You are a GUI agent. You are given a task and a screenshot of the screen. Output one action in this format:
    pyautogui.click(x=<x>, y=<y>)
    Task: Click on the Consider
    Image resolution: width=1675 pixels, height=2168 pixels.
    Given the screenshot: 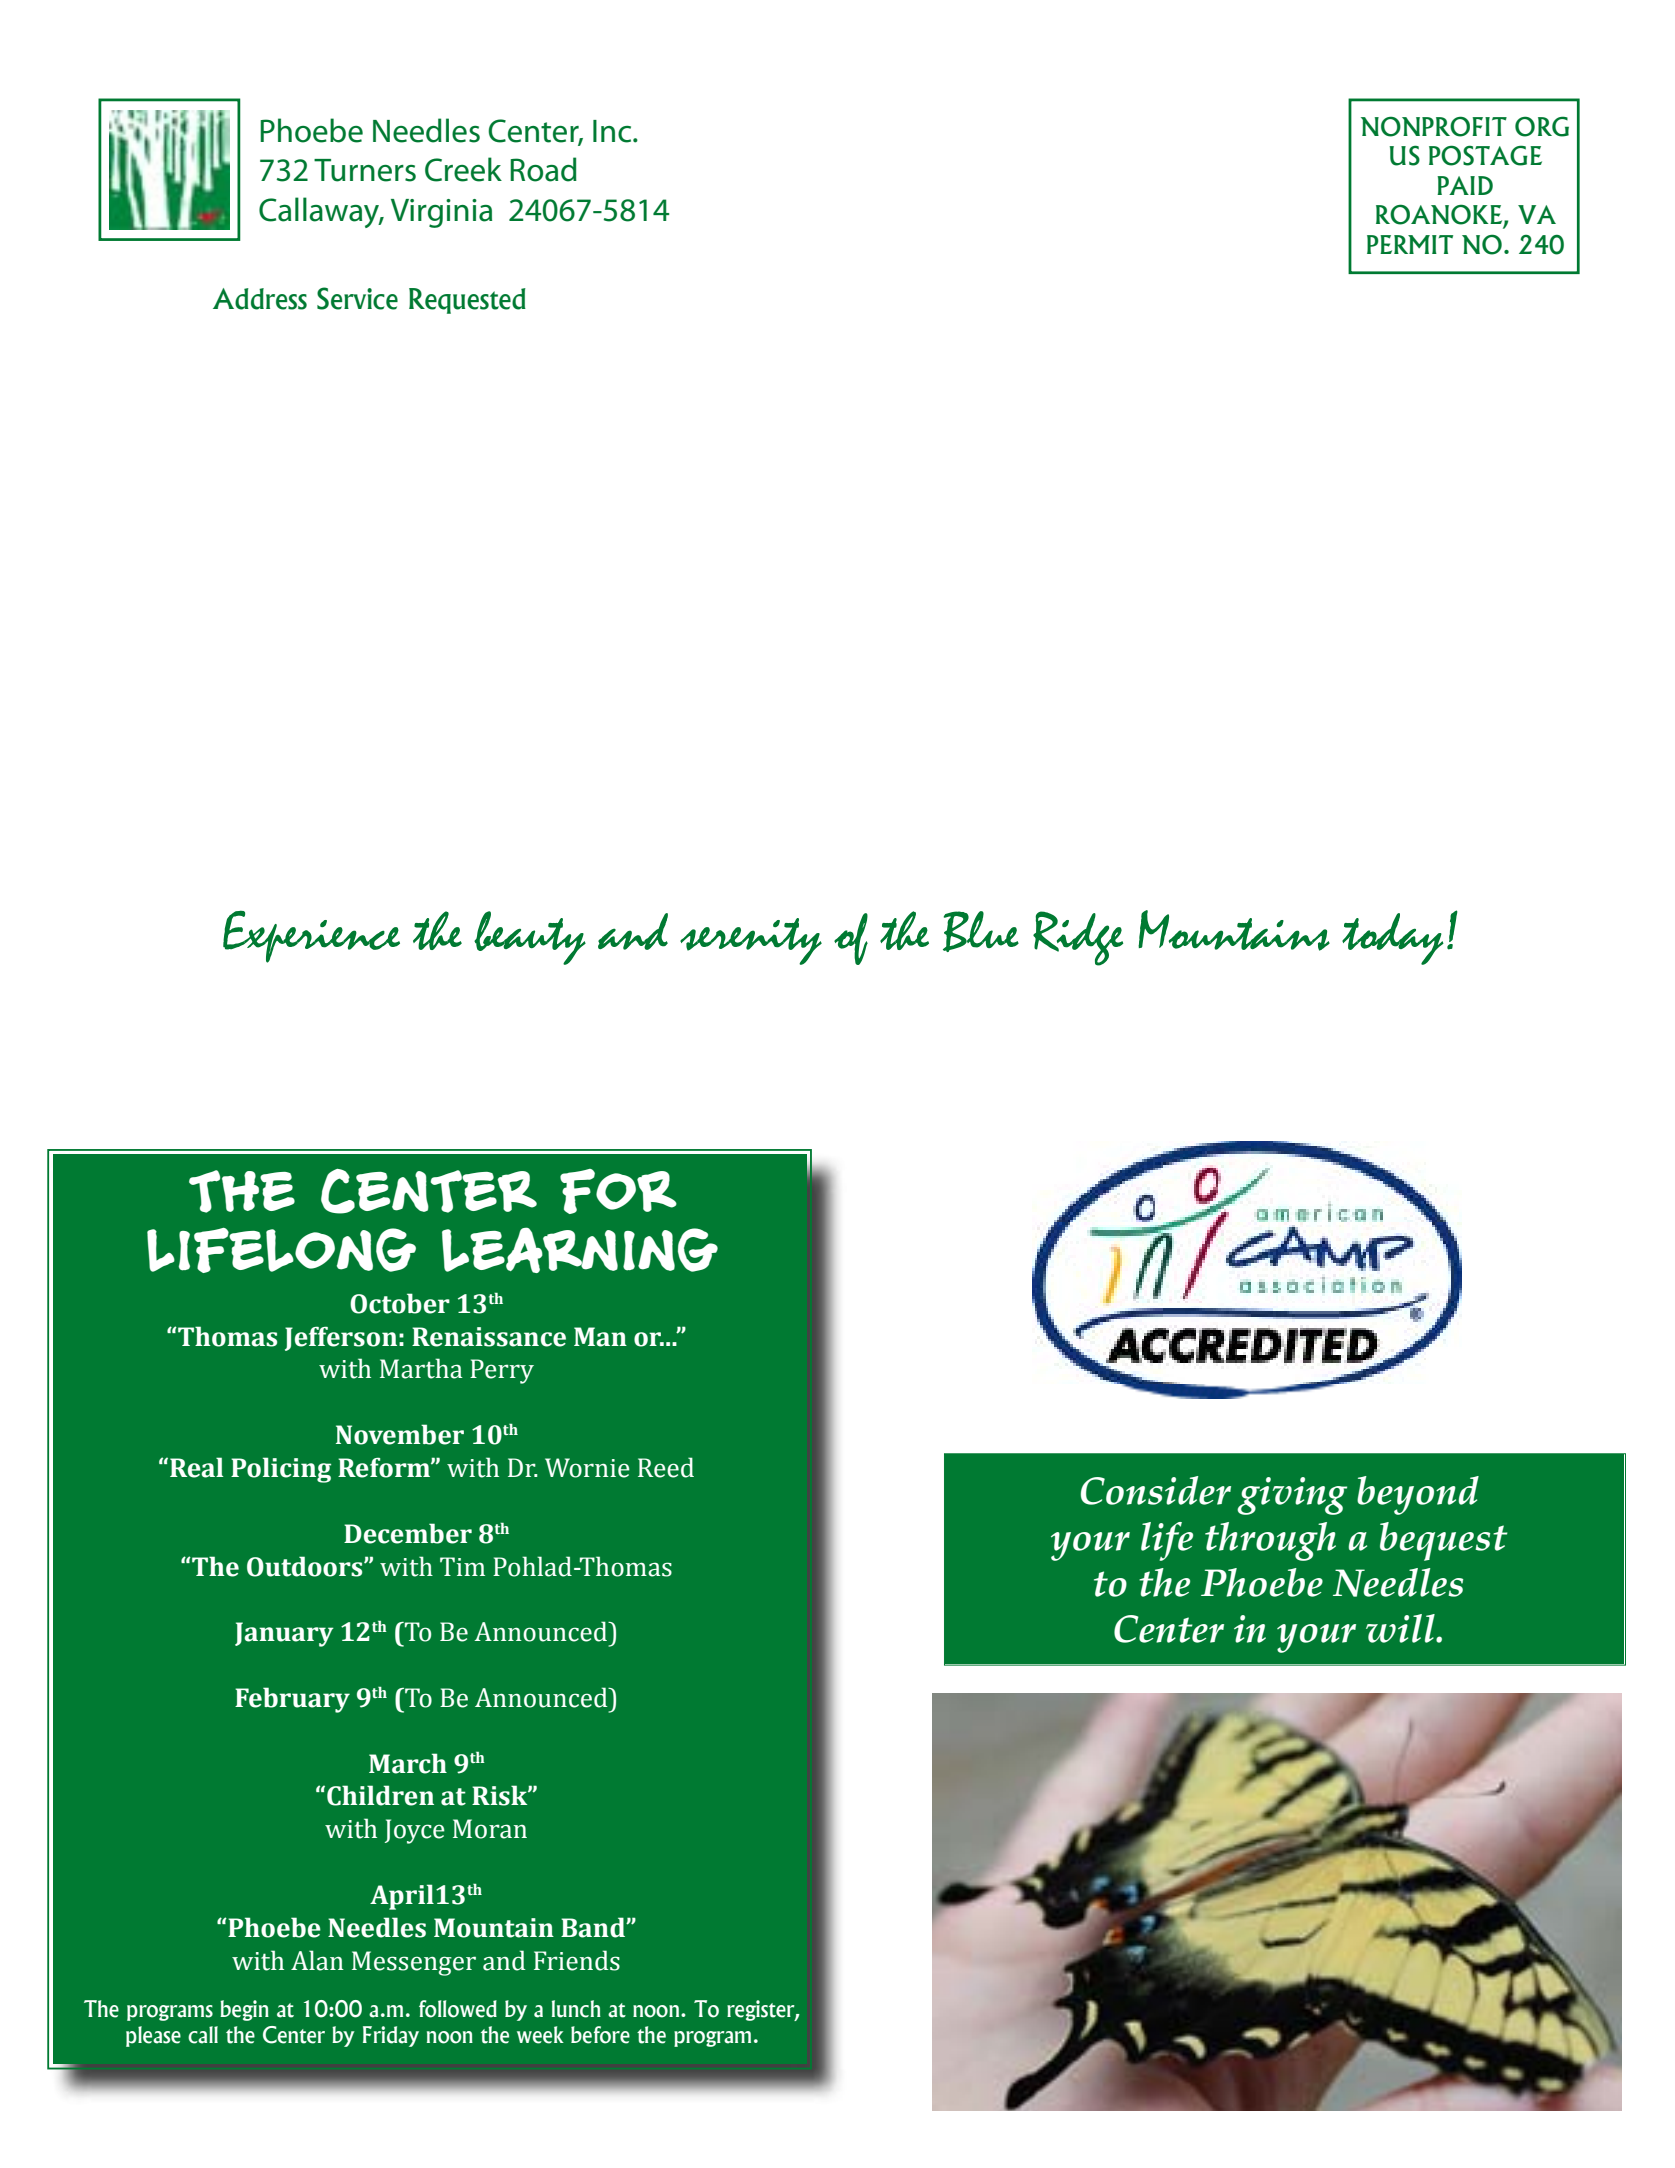 What is the action you would take?
    pyautogui.click(x=1156, y=1490)
